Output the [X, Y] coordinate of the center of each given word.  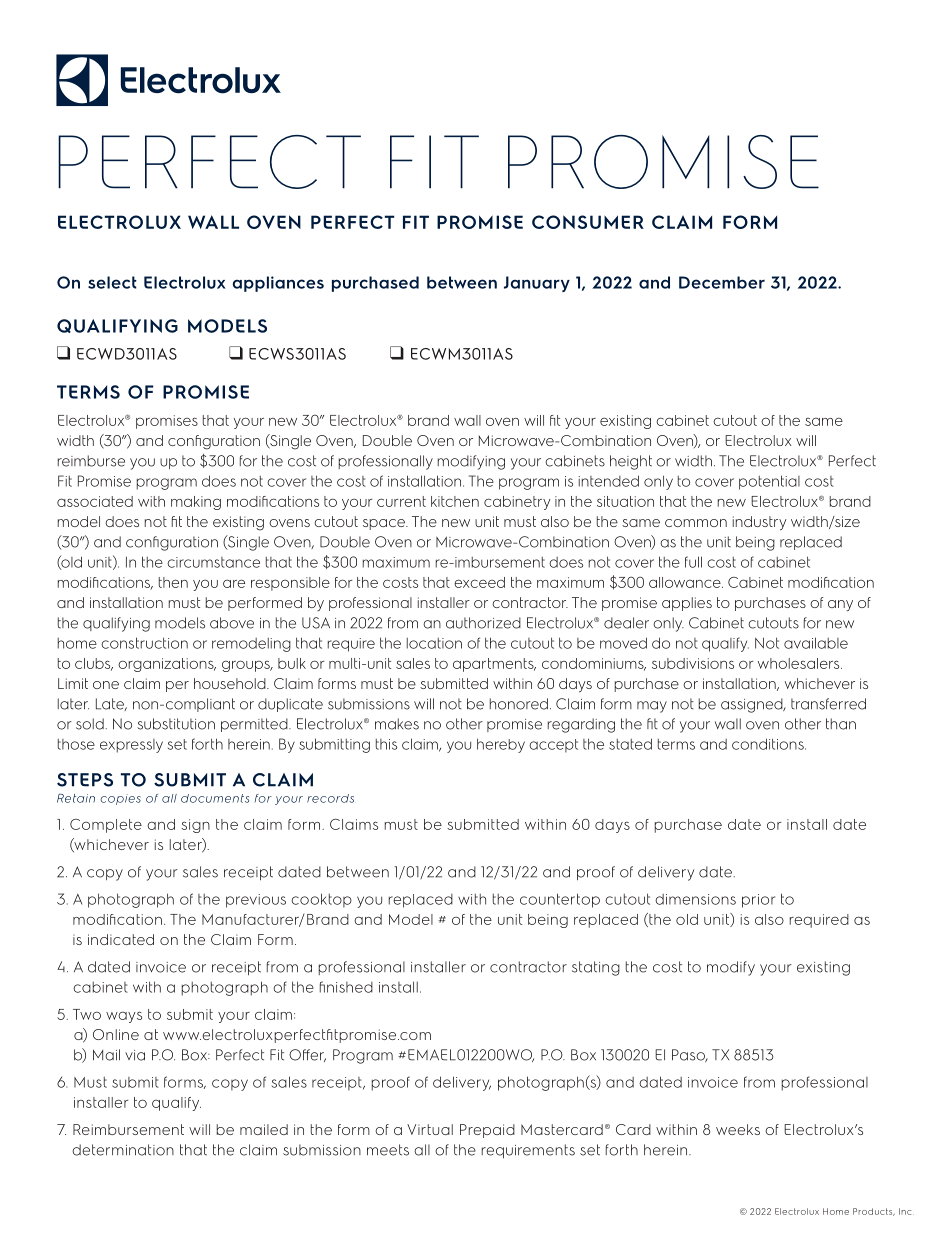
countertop [560, 900]
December [722, 282]
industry [760, 523]
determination [123, 1150]
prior [758, 901]
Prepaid [487, 1131]
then [173, 582]
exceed [479, 582]
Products [874, 1212]
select [112, 282]
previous [256, 901]
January [537, 284]
